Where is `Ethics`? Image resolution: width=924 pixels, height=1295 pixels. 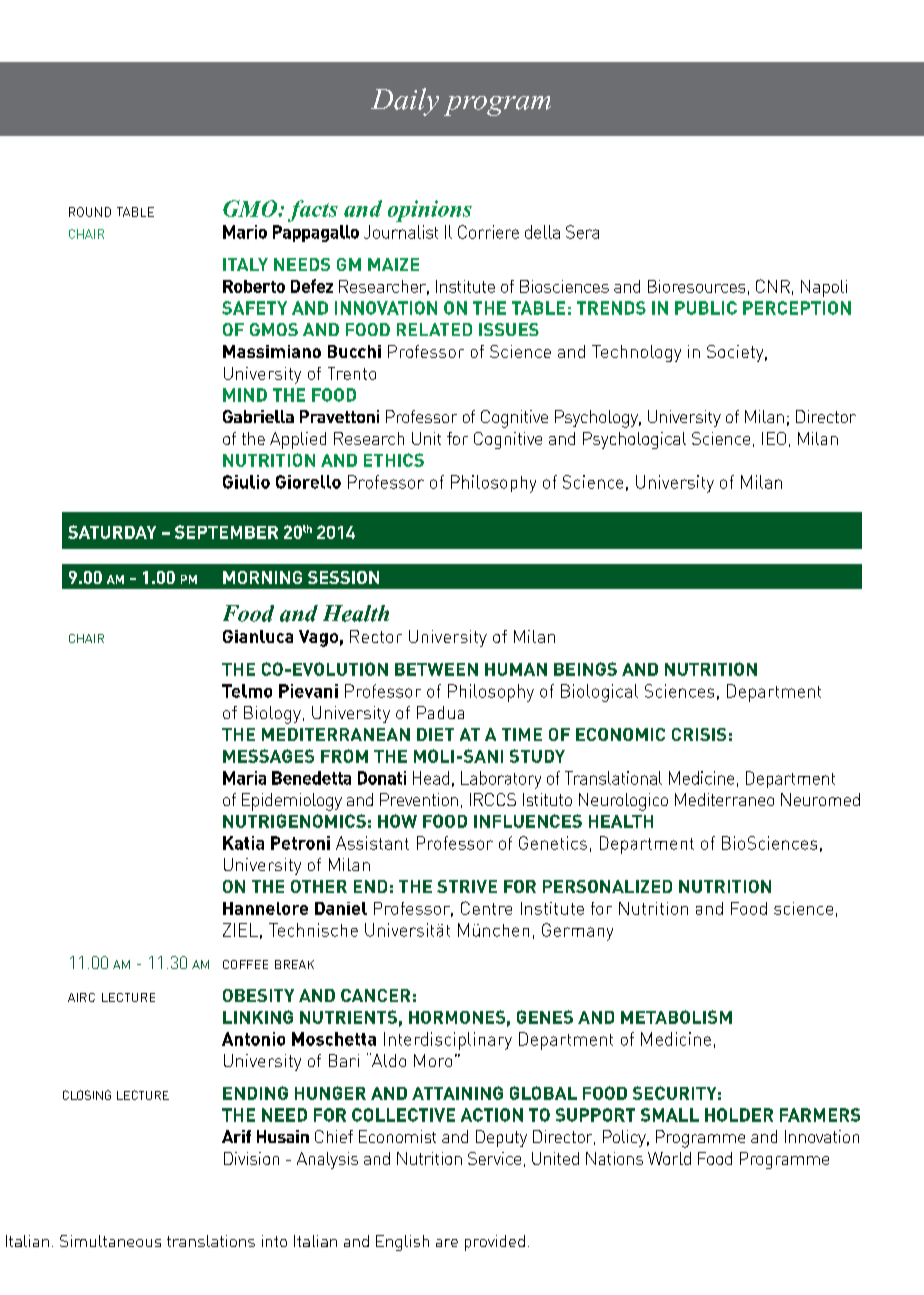
Ethics is located at coordinates (394, 460).
